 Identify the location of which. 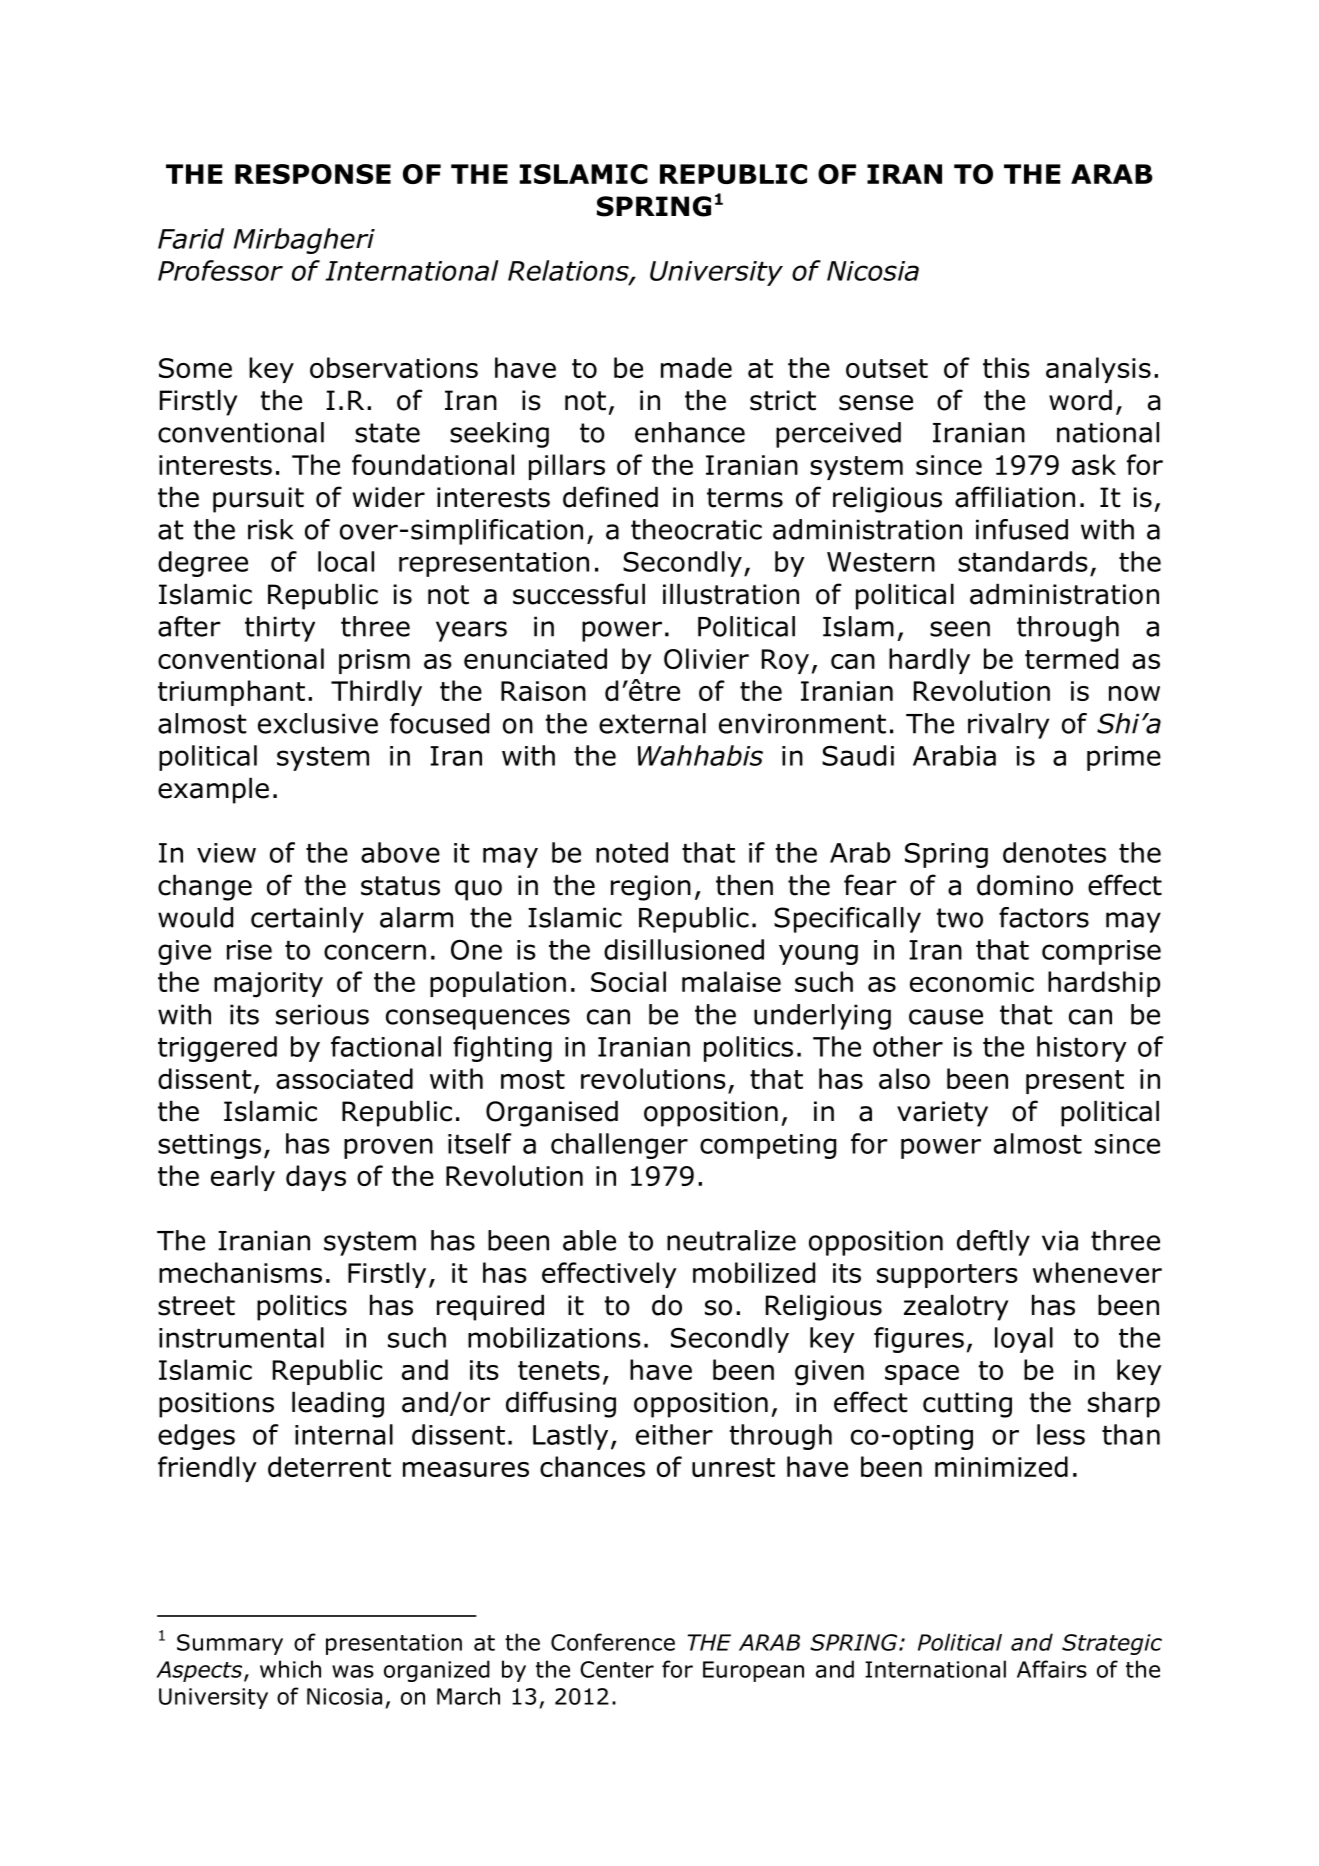
(290, 1669).
